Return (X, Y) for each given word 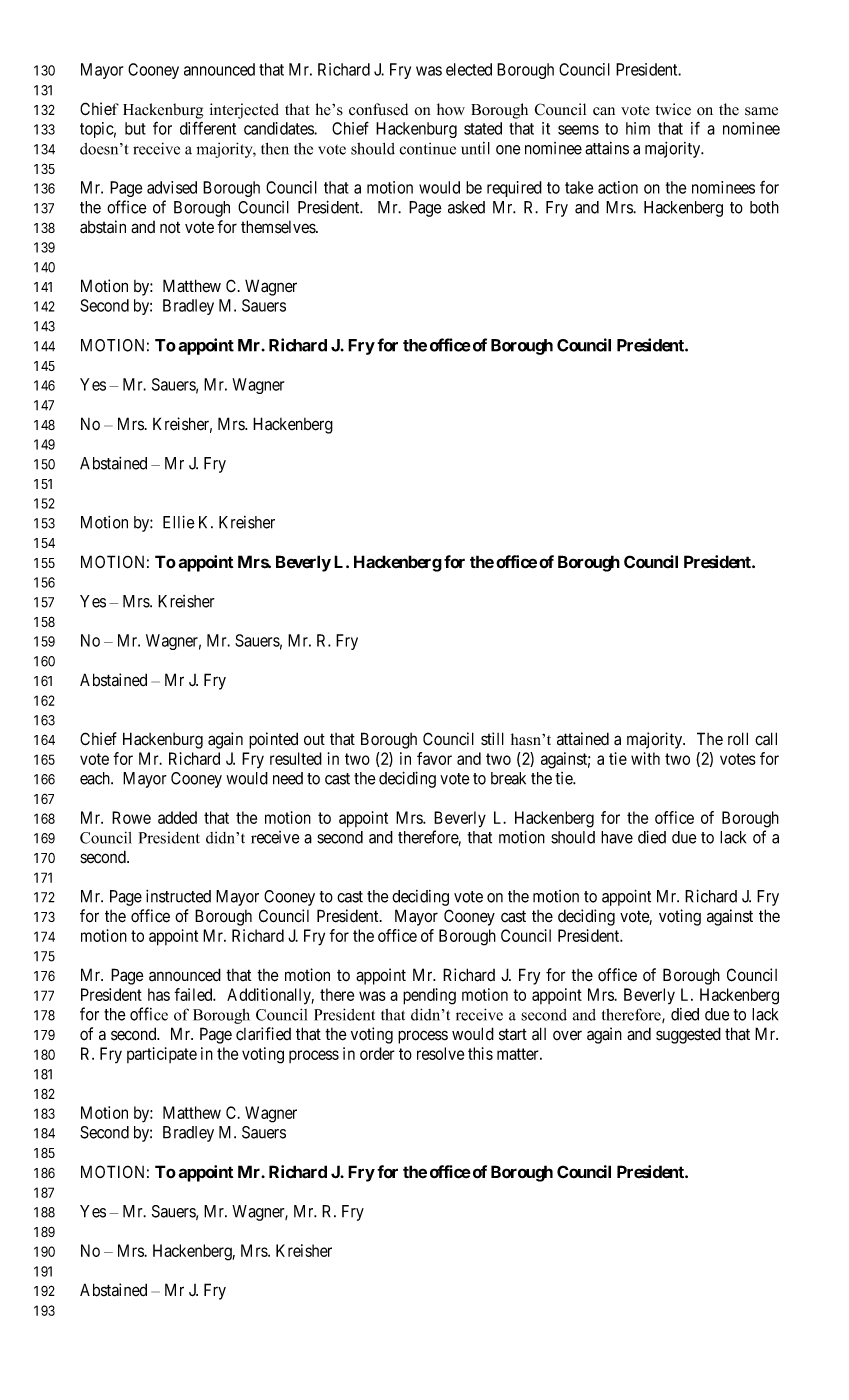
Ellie (179, 522)
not (170, 227)
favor (434, 758)
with (645, 758)
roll (738, 738)
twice (673, 109)
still (492, 739)
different (208, 128)
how (451, 109)
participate (162, 1055)
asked (466, 207)
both (764, 207)
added (177, 817)
